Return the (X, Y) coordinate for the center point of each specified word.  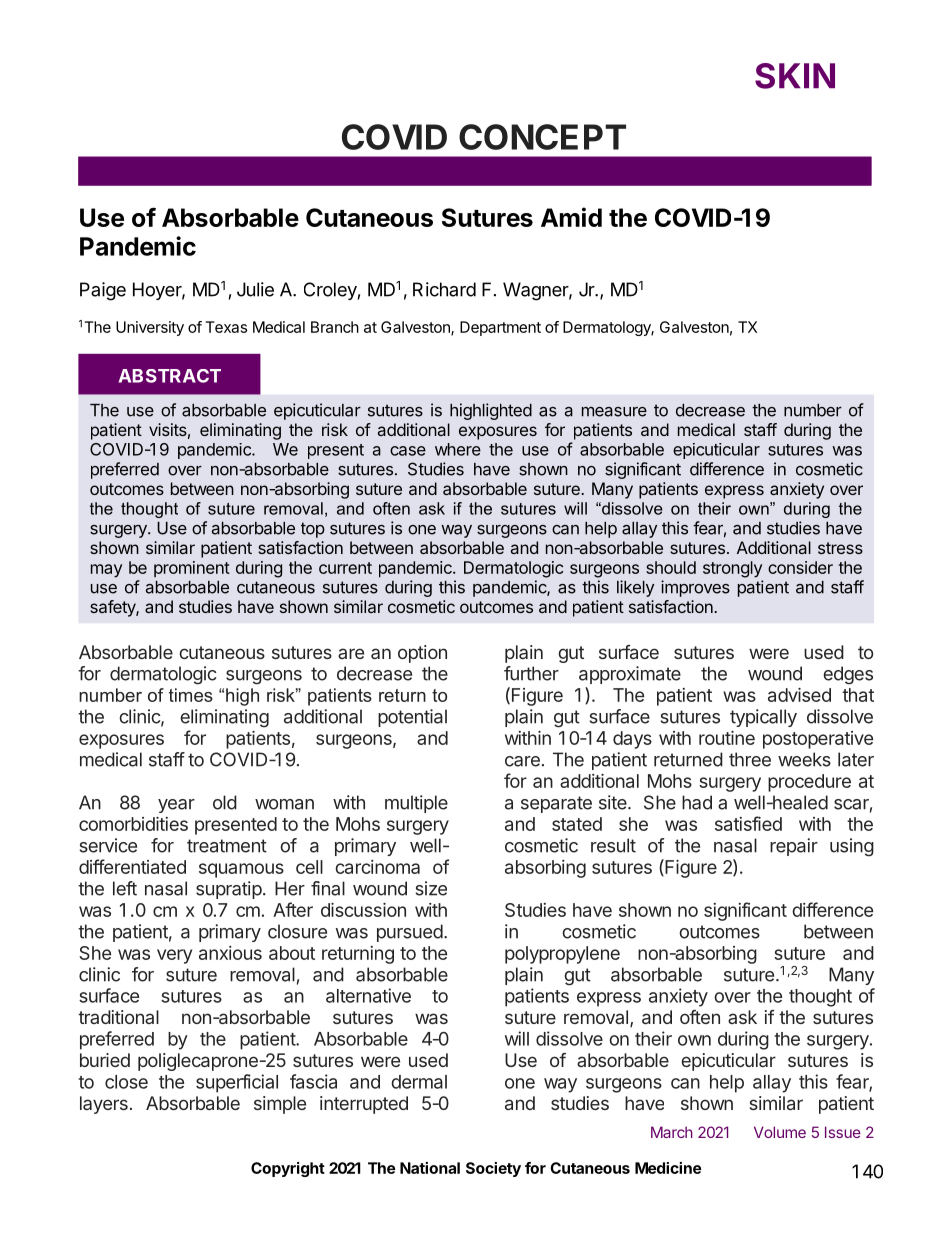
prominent (192, 569)
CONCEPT (542, 137)
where (458, 449)
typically (763, 718)
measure (614, 412)
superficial (237, 1083)
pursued (410, 933)
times (191, 695)
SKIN (795, 76)
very (174, 956)
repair (794, 847)
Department (500, 328)
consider (800, 567)
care (522, 761)
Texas (226, 327)
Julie (255, 289)
